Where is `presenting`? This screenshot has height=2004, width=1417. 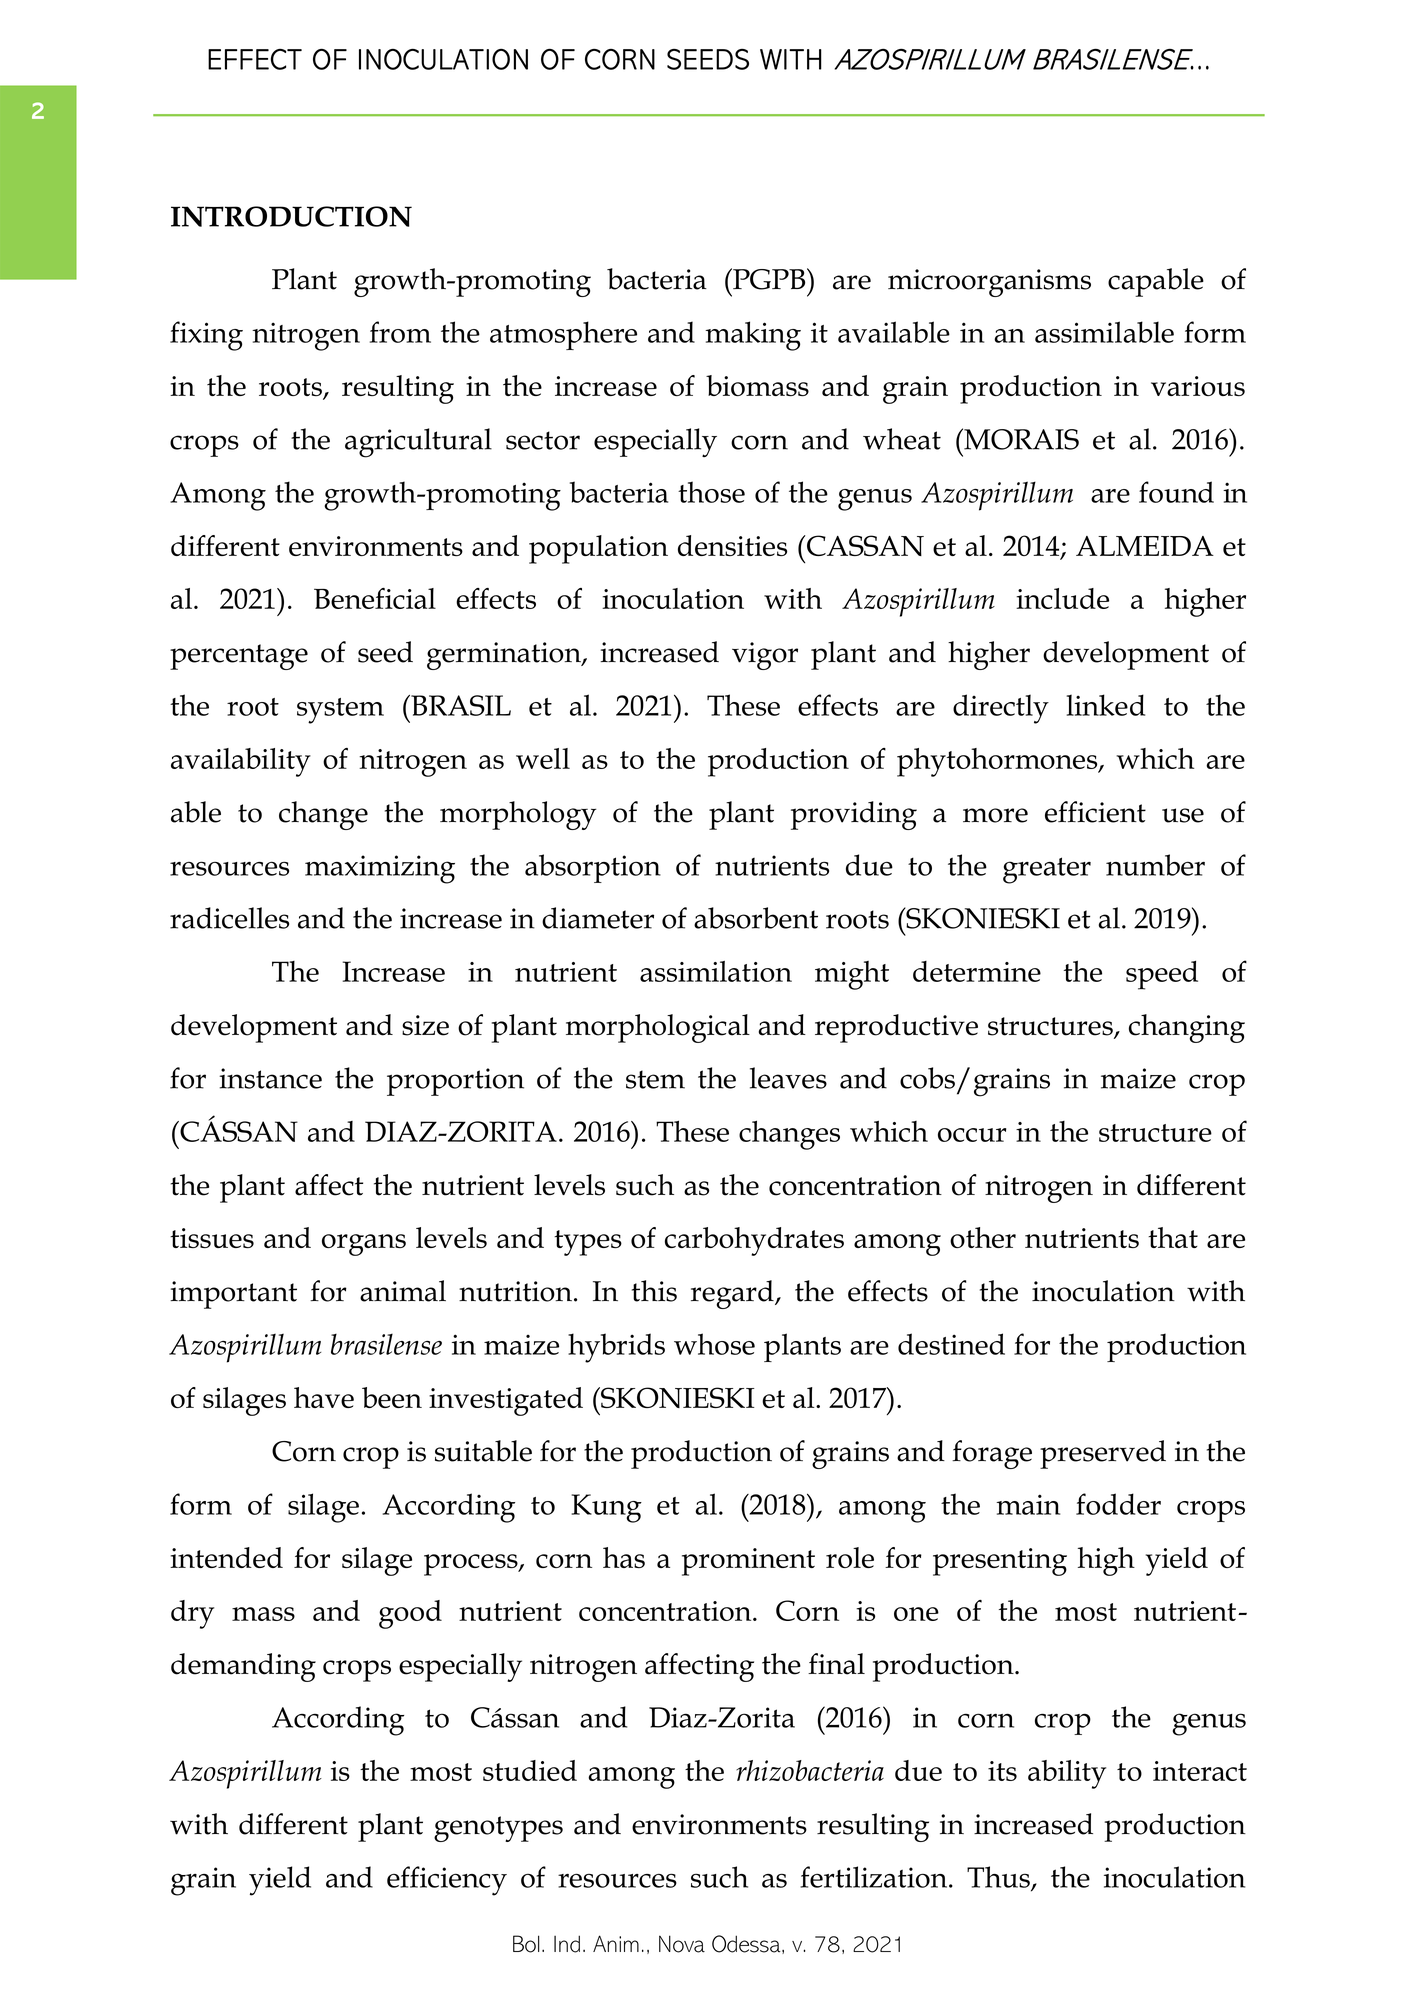 presenting is located at coordinates (1000, 1562).
